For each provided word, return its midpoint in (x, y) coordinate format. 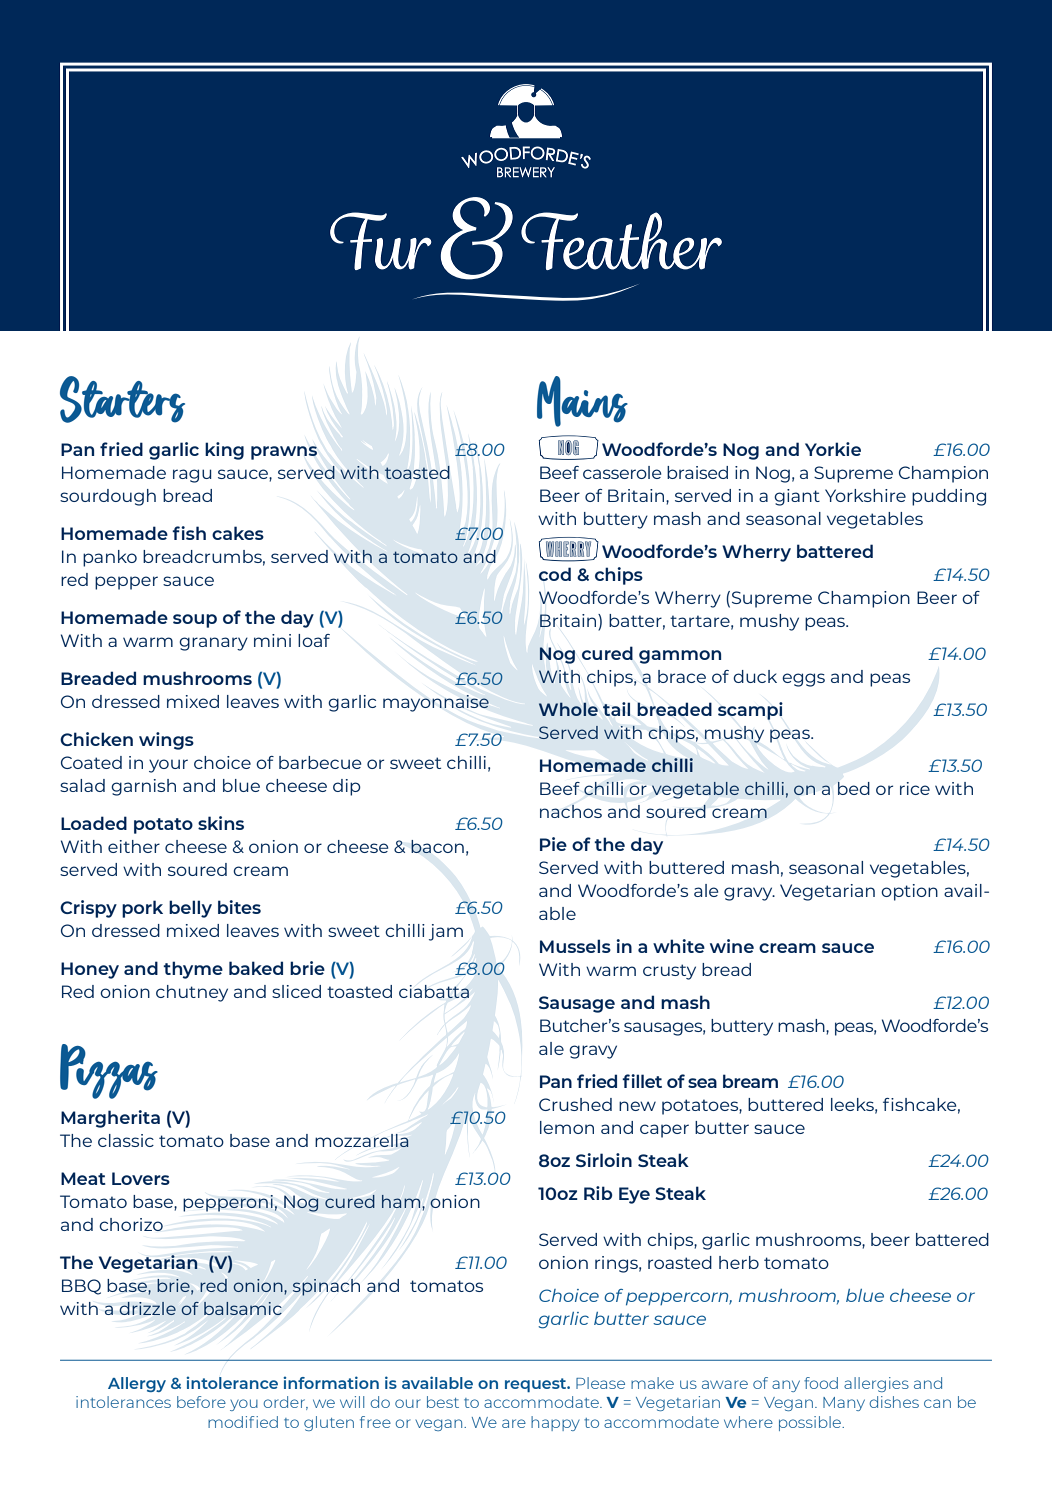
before (201, 1402)
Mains (582, 401)
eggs (803, 680)
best (443, 1402)
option (909, 892)
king (224, 451)
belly (190, 909)
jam (446, 932)
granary (213, 644)
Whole (568, 709)
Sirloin (604, 1160)
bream (750, 1081)
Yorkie (833, 449)
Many (844, 1404)
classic (126, 1140)
